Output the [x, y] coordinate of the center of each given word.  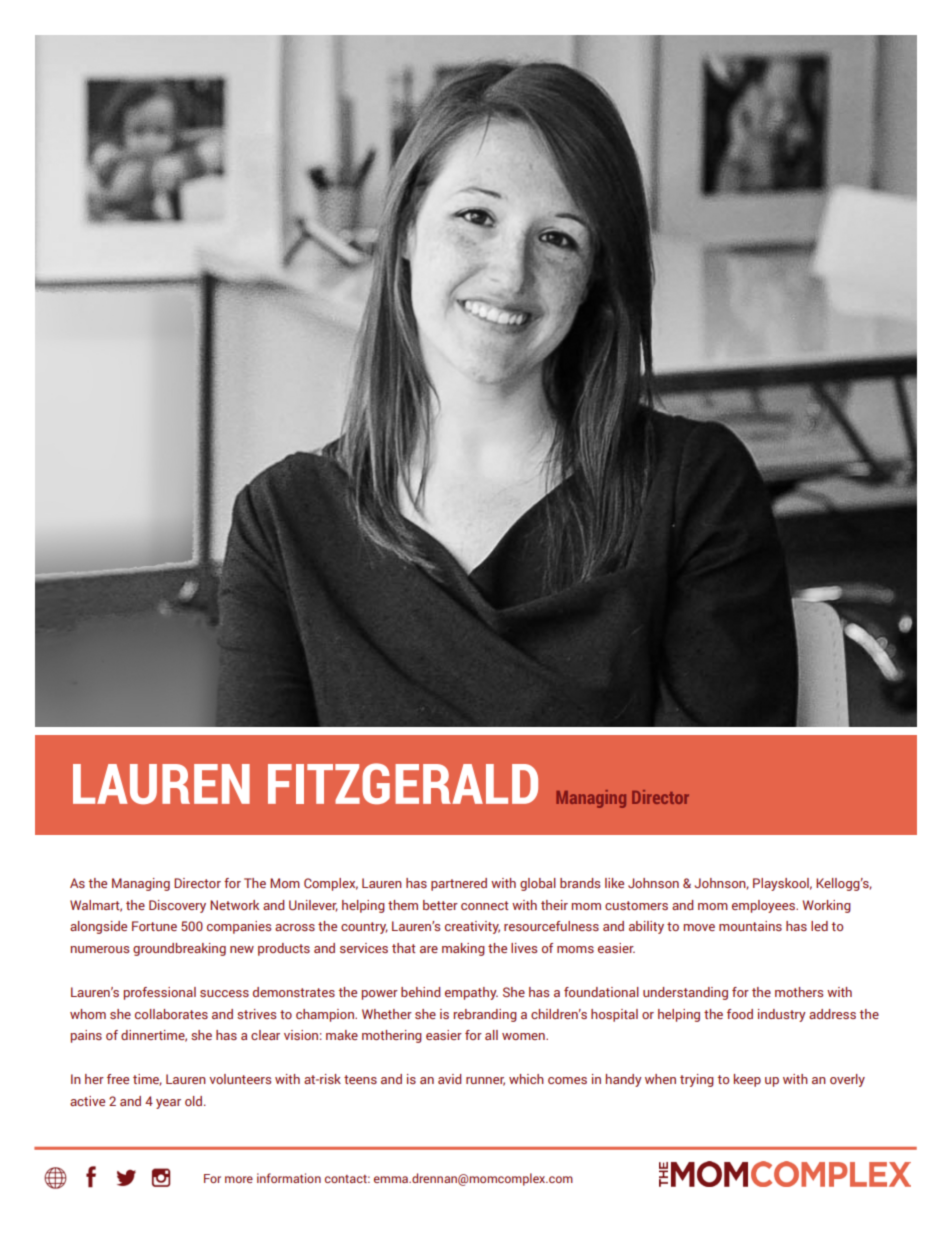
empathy [471, 993]
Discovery [177, 906]
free [118, 1079]
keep [747, 1080]
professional [160, 993]
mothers [799, 992]
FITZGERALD [403, 783]
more [239, 1179]
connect [485, 905]
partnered [459, 884]
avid [450, 1079]
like [614, 883]
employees [765, 906]
